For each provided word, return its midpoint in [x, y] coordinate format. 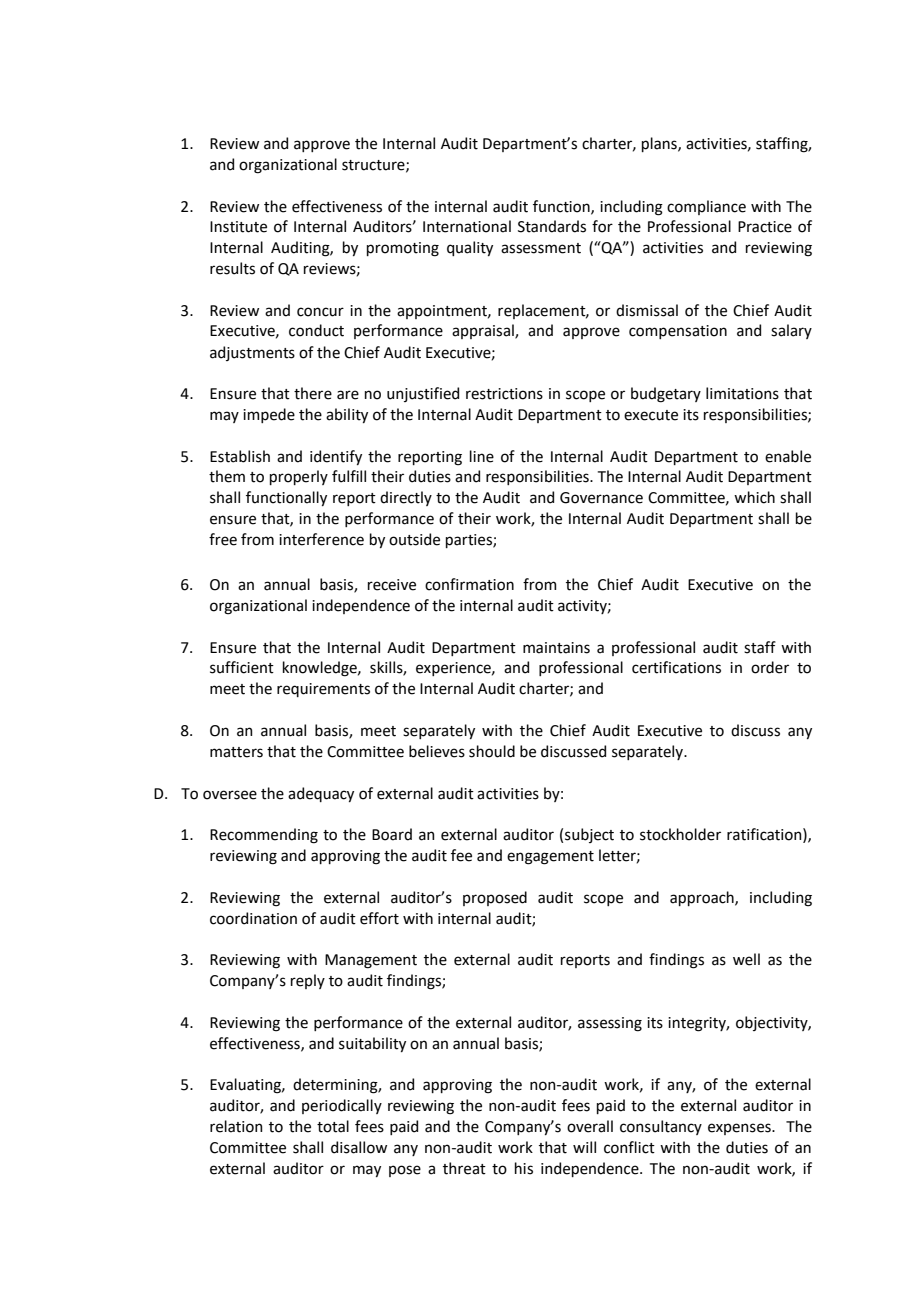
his [524, 1168]
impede [269, 415]
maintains [556, 648]
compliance [706, 207]
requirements [323, 690]
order [770, 667]
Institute [238, 227]
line [482, 456]
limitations [742, 393]
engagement [550, 858]
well [746, 959]
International [467, 226]
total [333, 1126]
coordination [253, 918]
